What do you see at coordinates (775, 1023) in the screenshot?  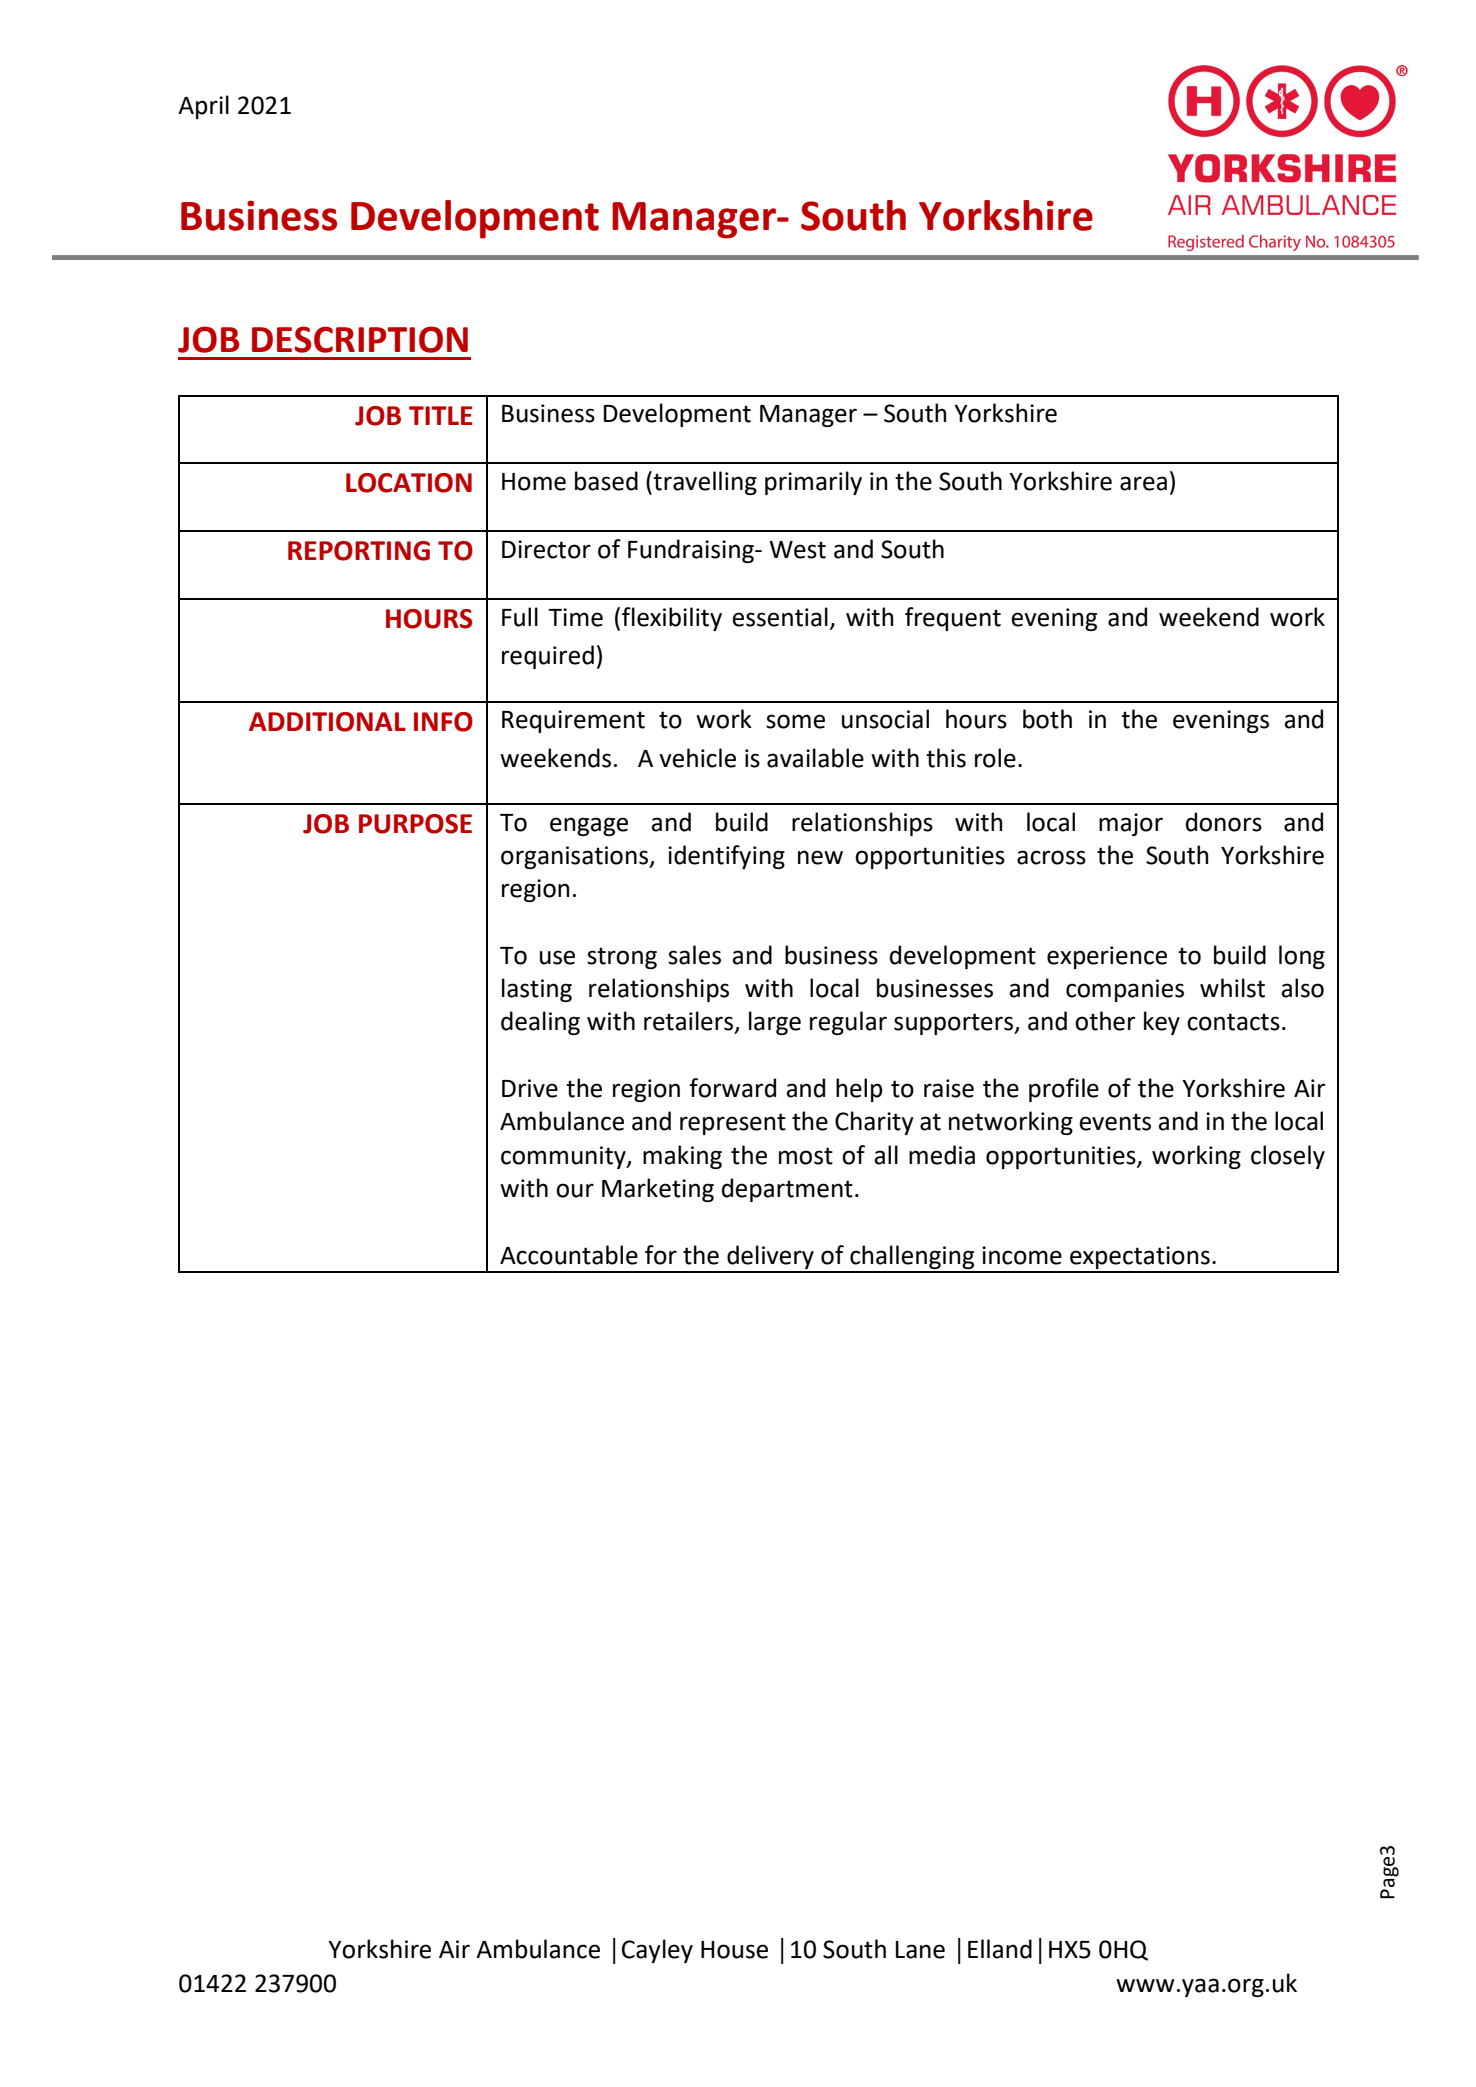 I see `large` at bounding box center [775, 1023].
